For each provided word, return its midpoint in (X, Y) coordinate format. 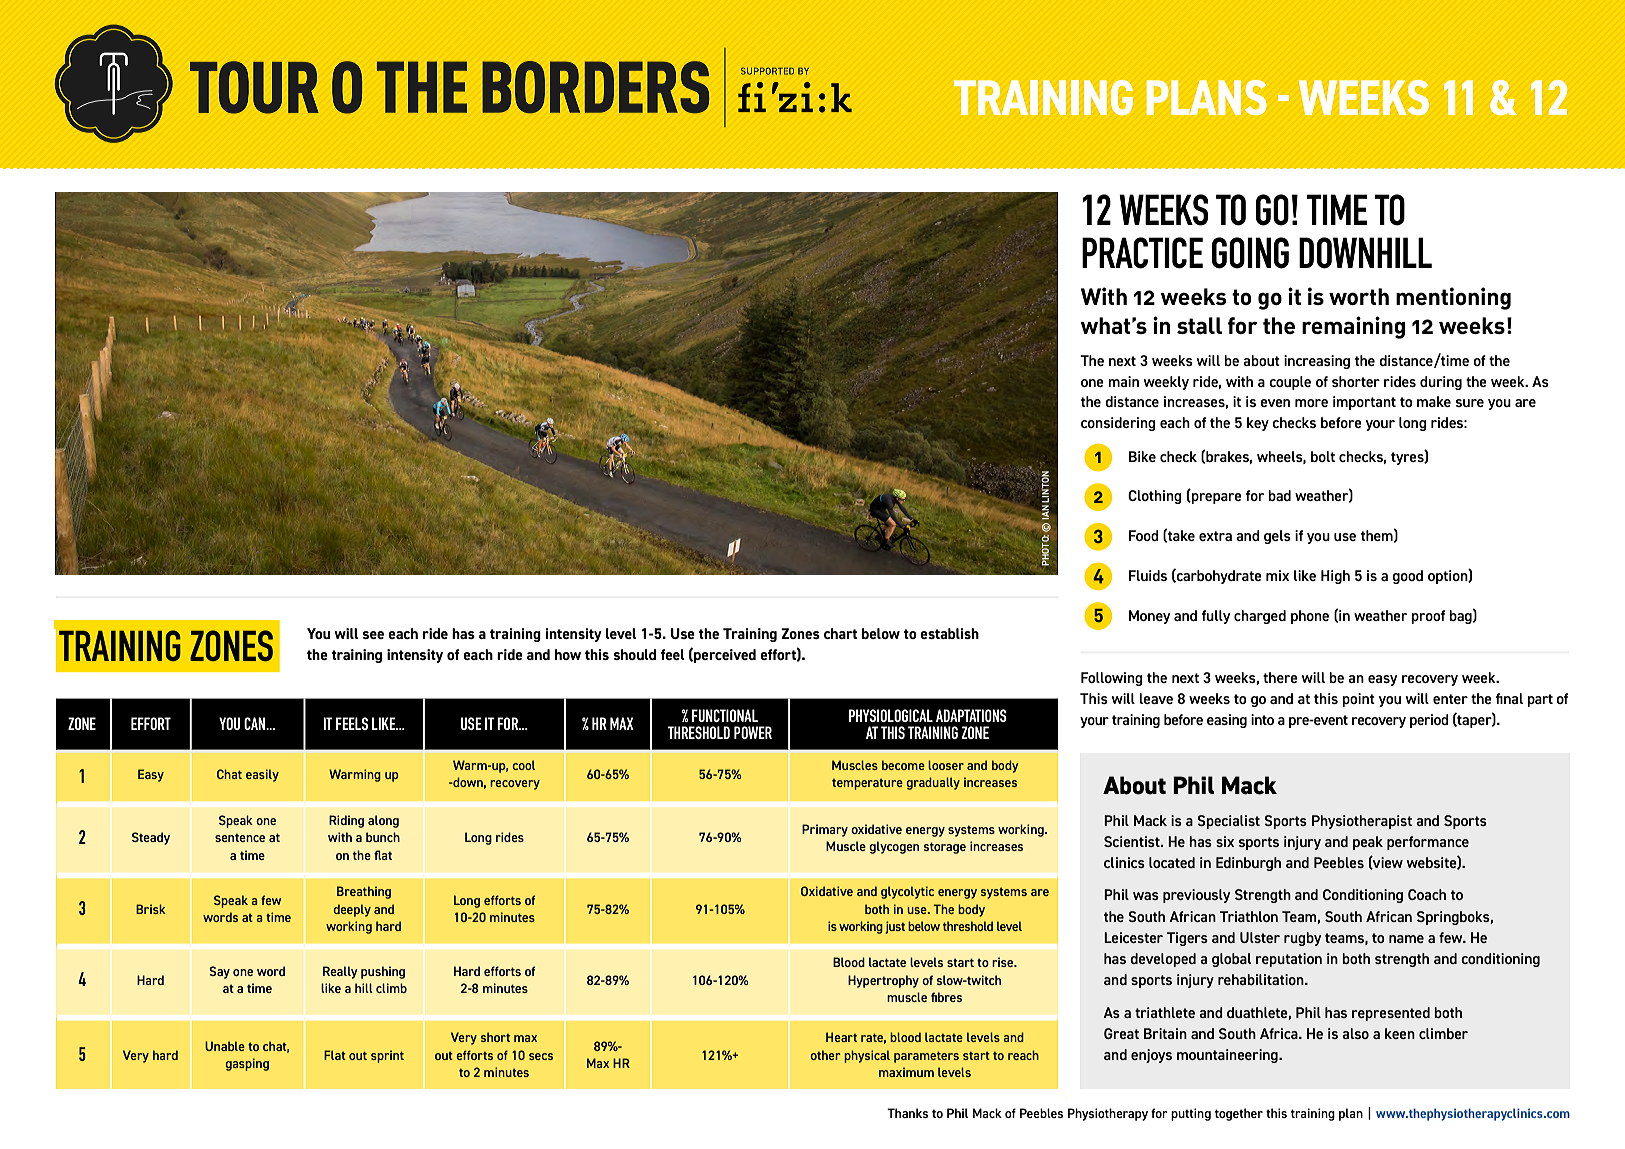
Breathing (364, 892)
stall (1199, 325)
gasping (247, 1064)
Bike (1142, 456)
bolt (1323, 456)
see (373, 635)
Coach (1427, 894)
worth (1359, 296)
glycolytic (907, 892)
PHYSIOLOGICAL (891, 715)
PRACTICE (1142, 253)
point (1358, 700)
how (568, 654)
